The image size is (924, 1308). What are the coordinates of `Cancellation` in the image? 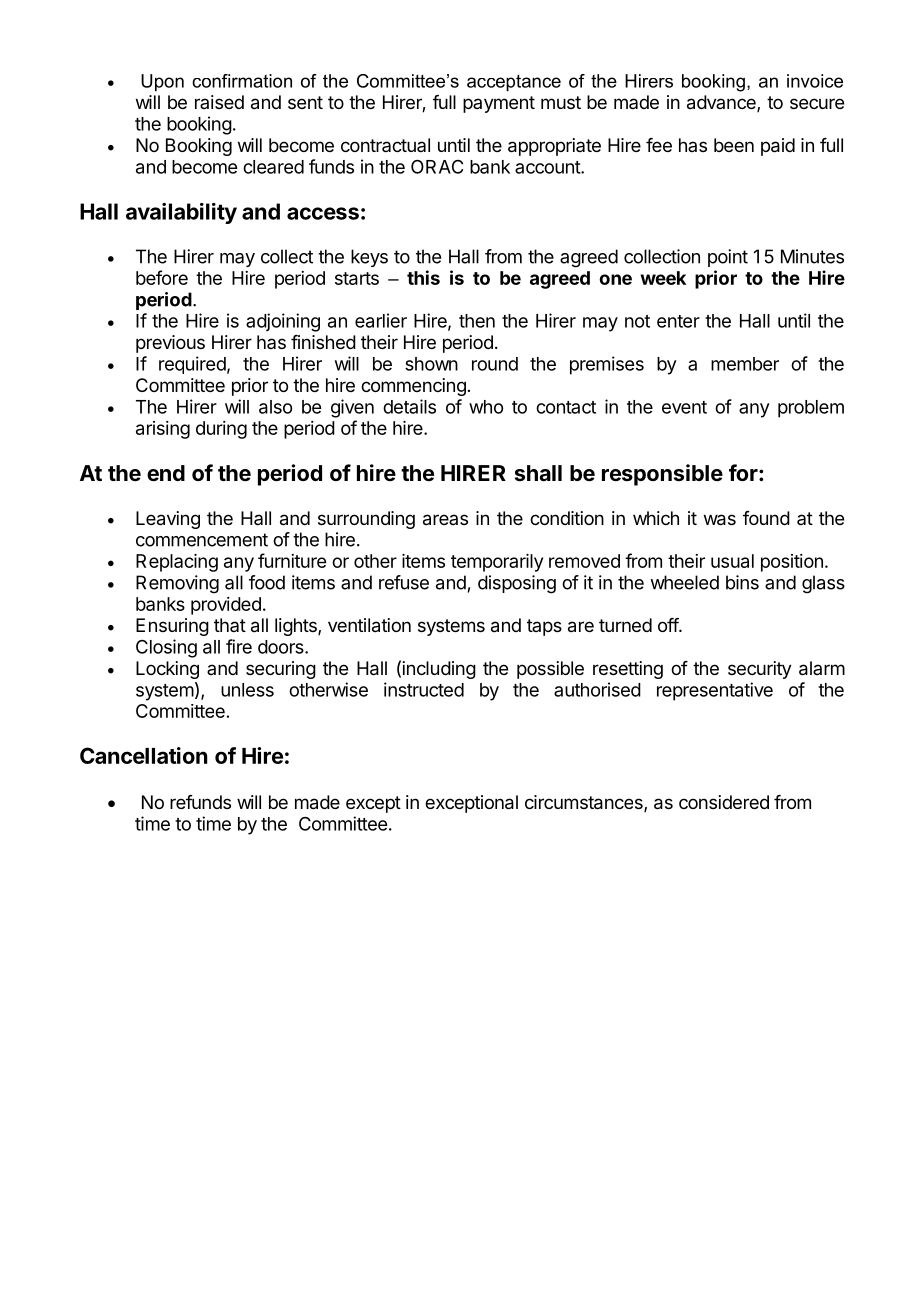 It's located at (144, 755).
